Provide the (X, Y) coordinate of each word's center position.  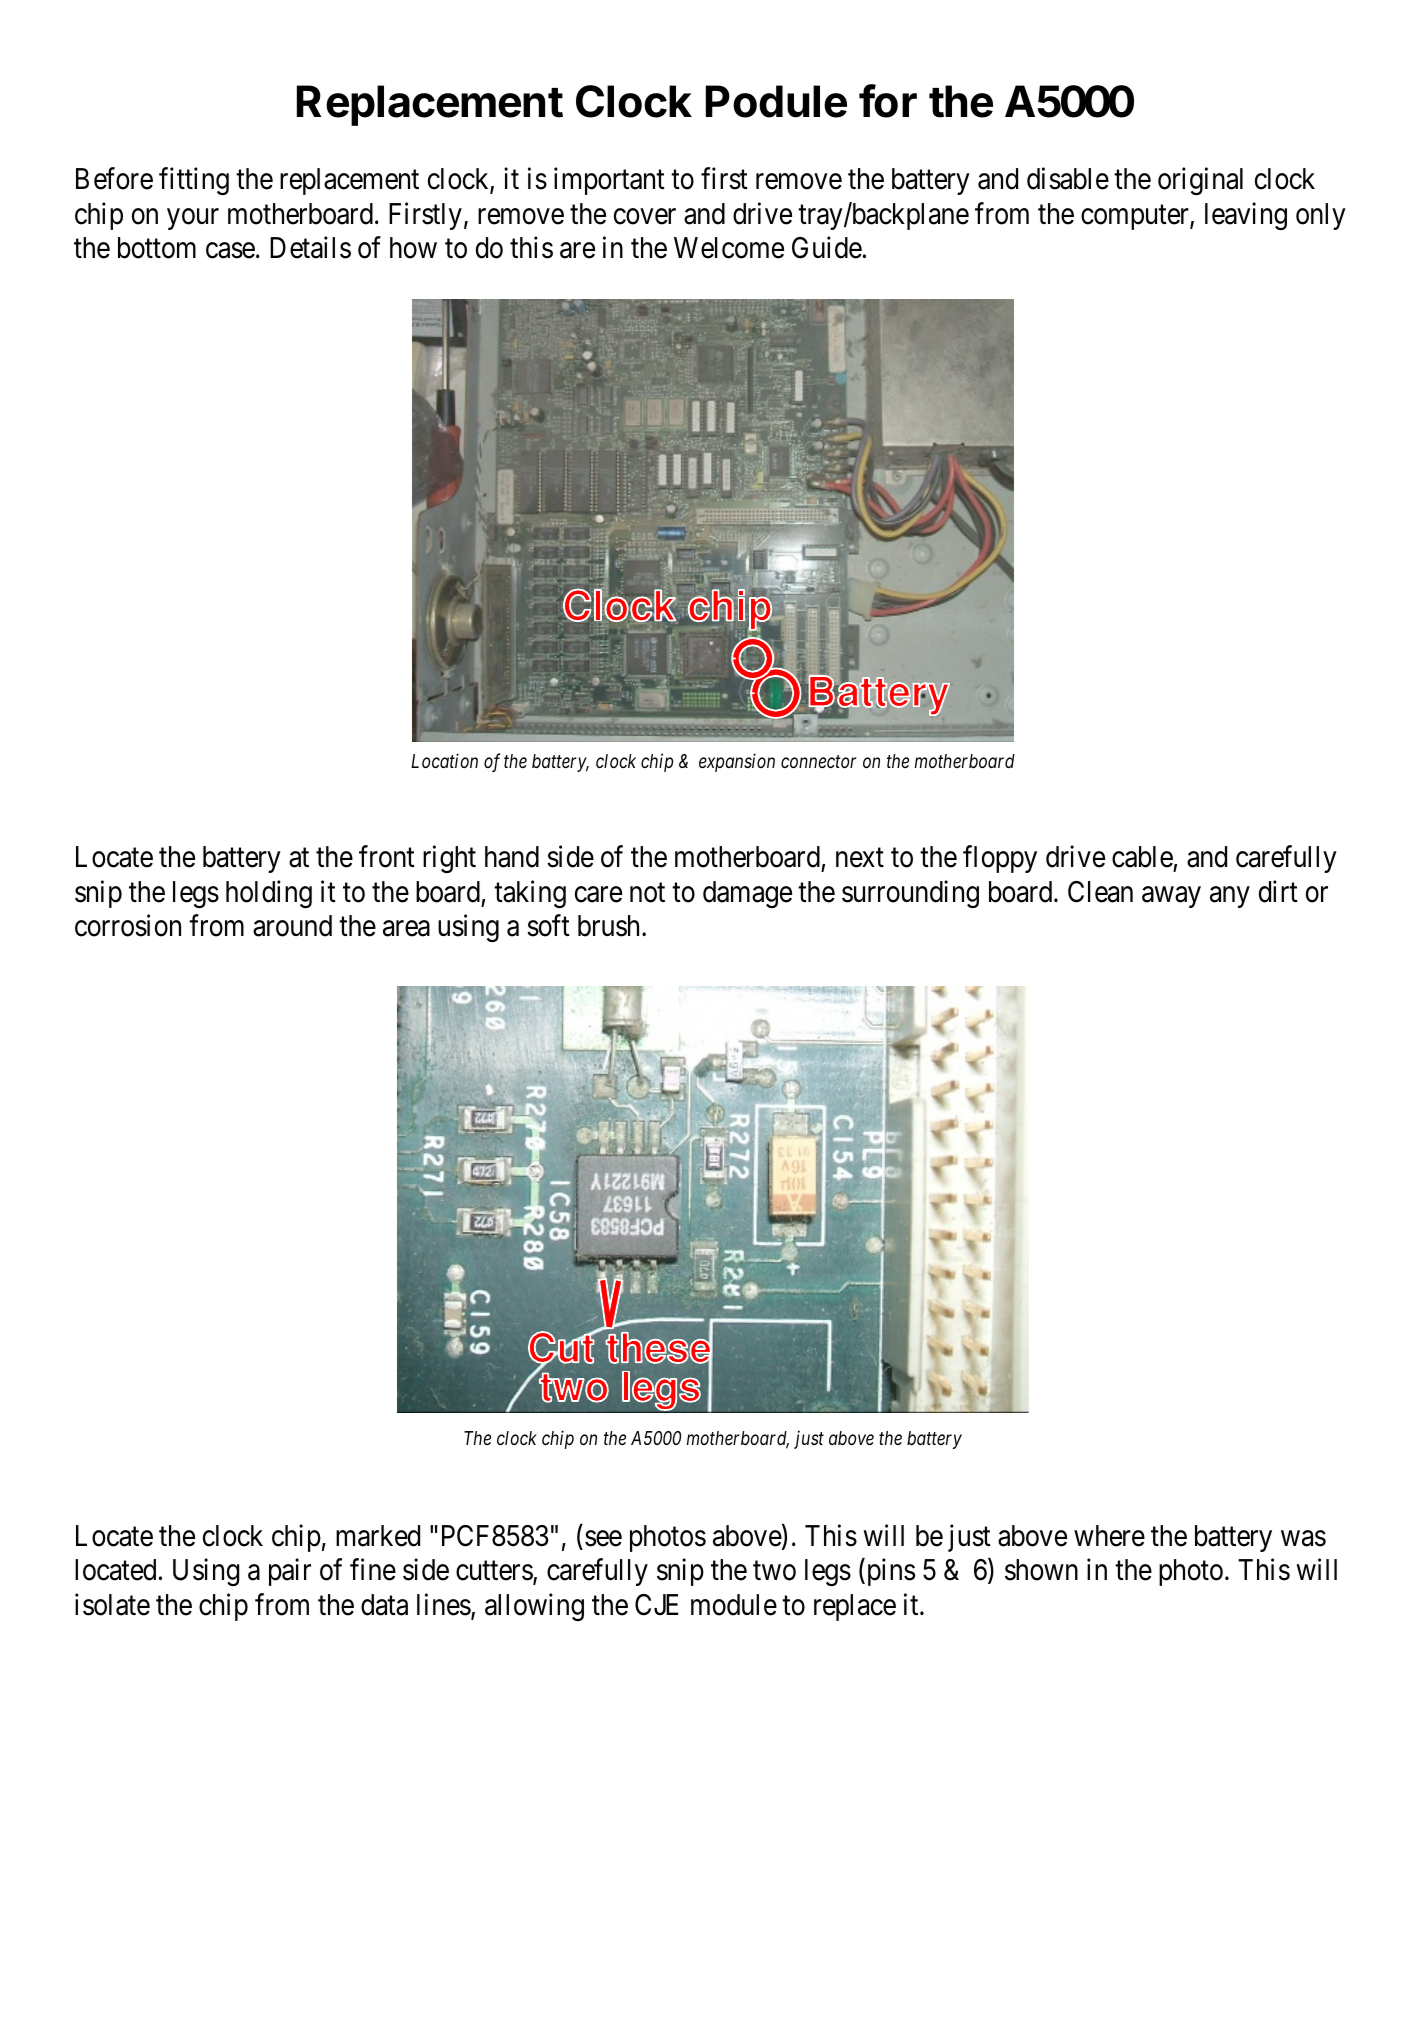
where (1109, 1536)
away (1171, 897)
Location (444, 760)
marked (378, 1536)
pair (290, 1572)
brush (610, 926)
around (292, 926)
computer (1136, 217)
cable (1143, 858)
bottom (157, 248)
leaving (1246, 216)
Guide (827, 247)
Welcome (729, 248)
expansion (737, 762)
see (603, 1539)
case (230, 251)
